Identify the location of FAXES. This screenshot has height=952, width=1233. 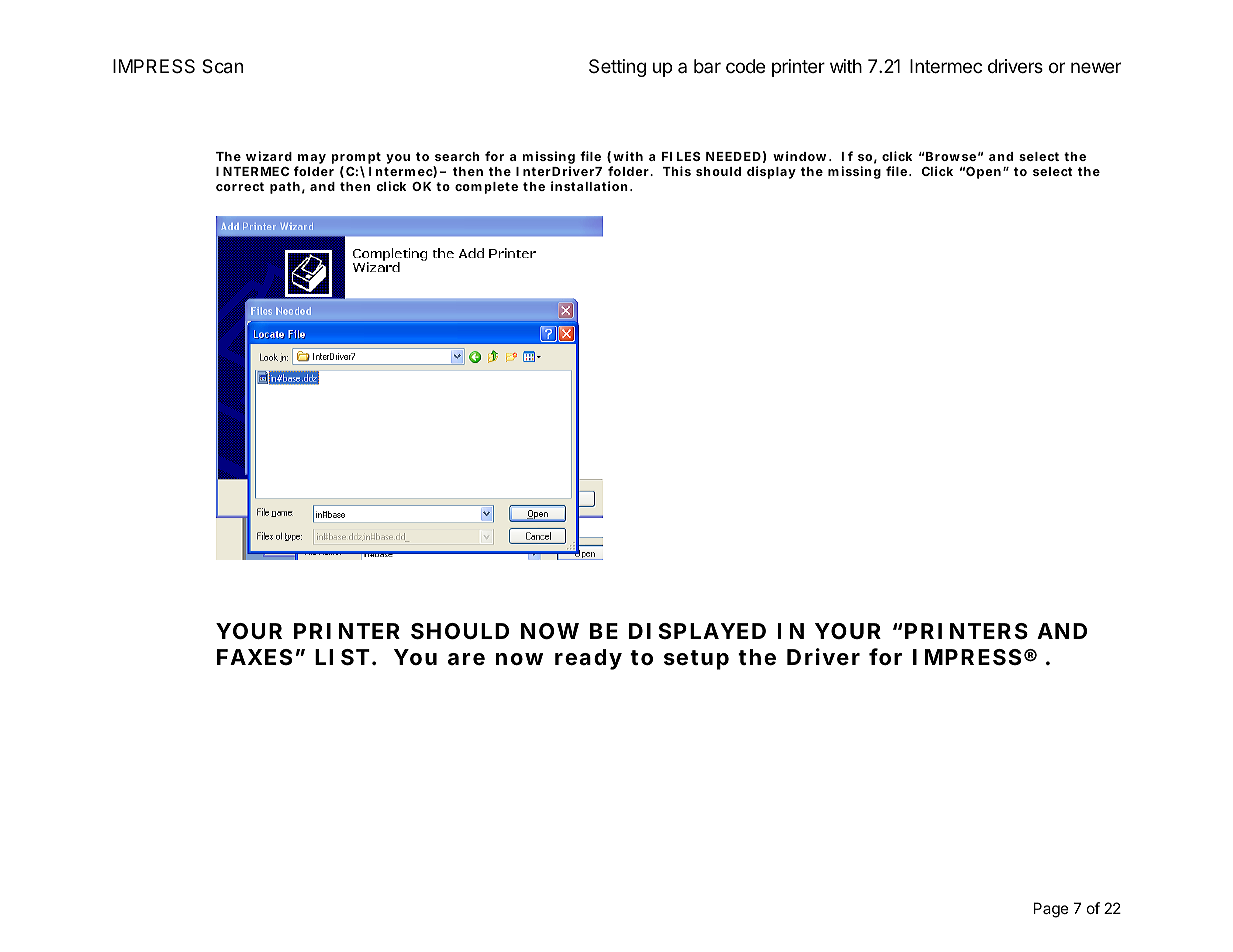
(254, 657).
